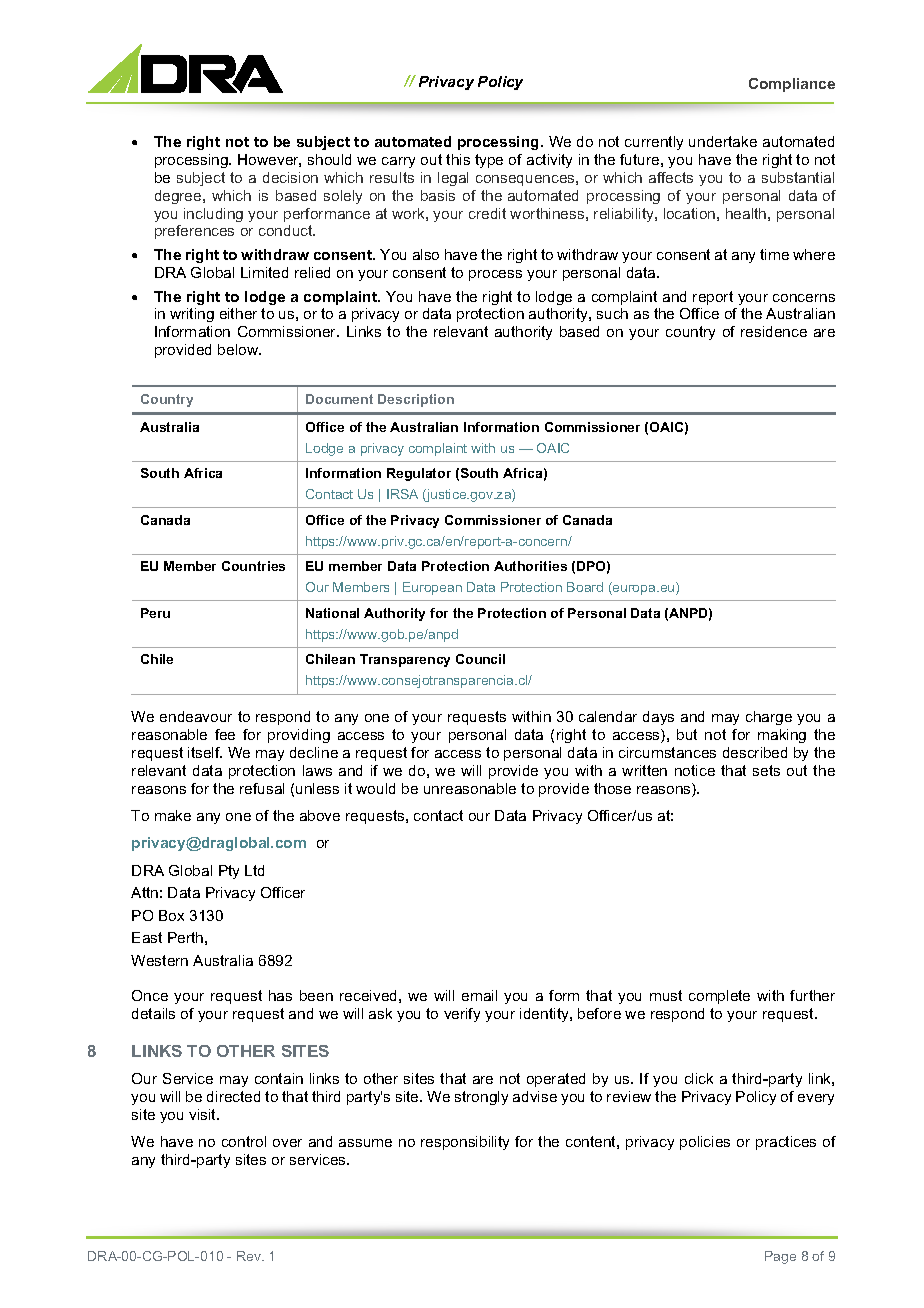  I want to click on However, so click(269, 160).
